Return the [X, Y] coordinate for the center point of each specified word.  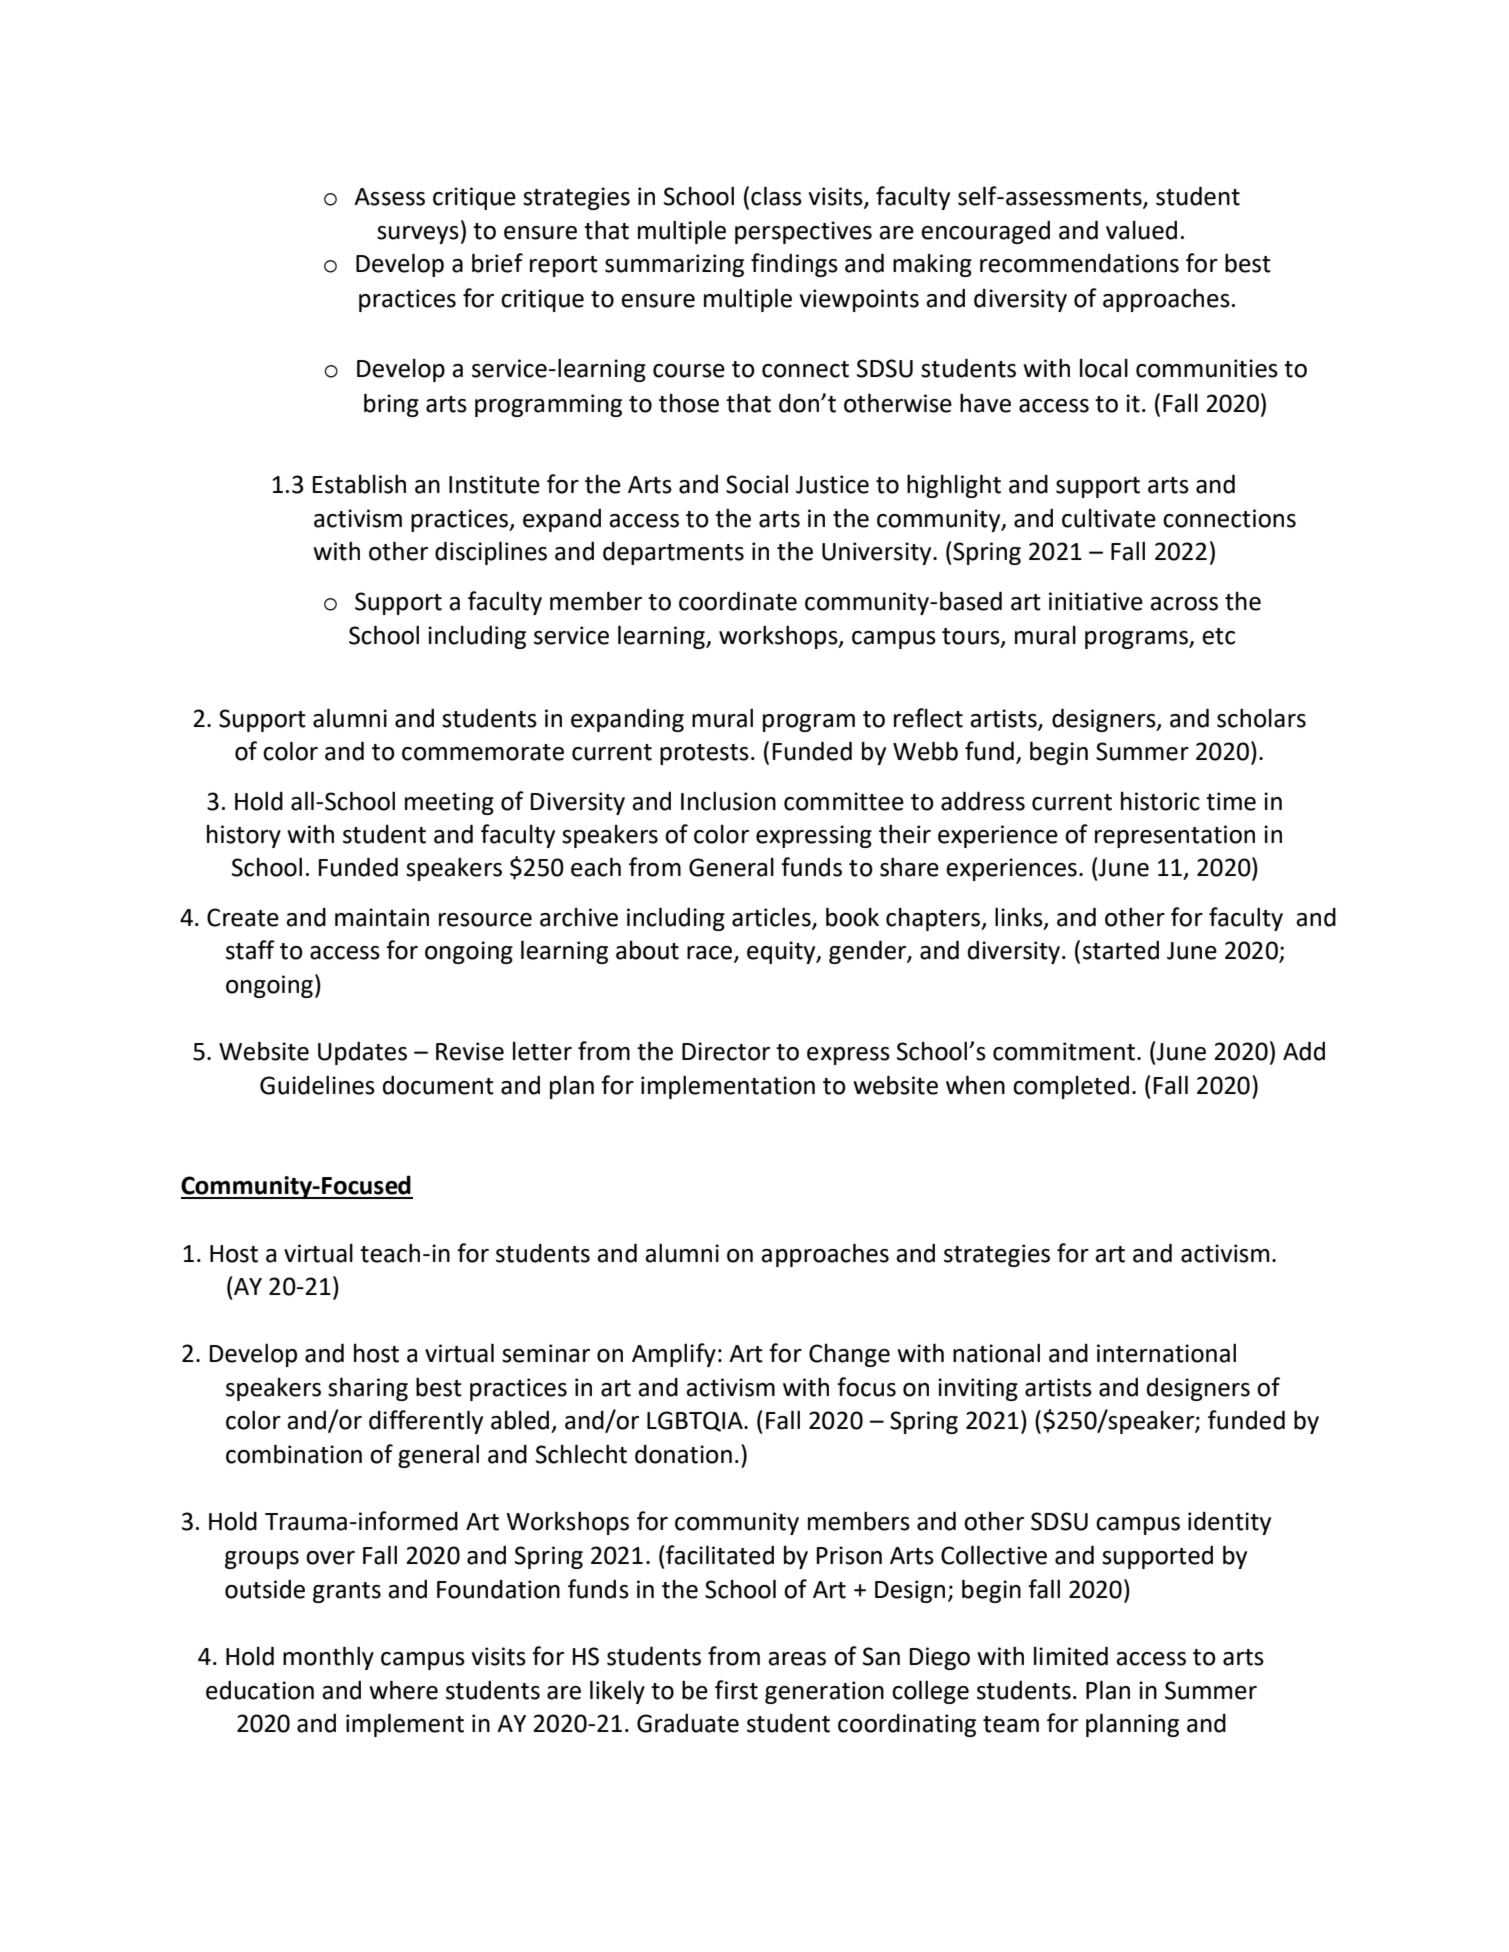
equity [782, 952]
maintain [382, 917]
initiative [1096, 601]
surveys [418, 235]
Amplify [674, 1355]
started [1121, 950]
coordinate [738, 601]
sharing [368, 1389]
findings [794, 265]
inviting [978, 1389]
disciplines [491, 553]
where [403, 1690]
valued [1141, 230]
